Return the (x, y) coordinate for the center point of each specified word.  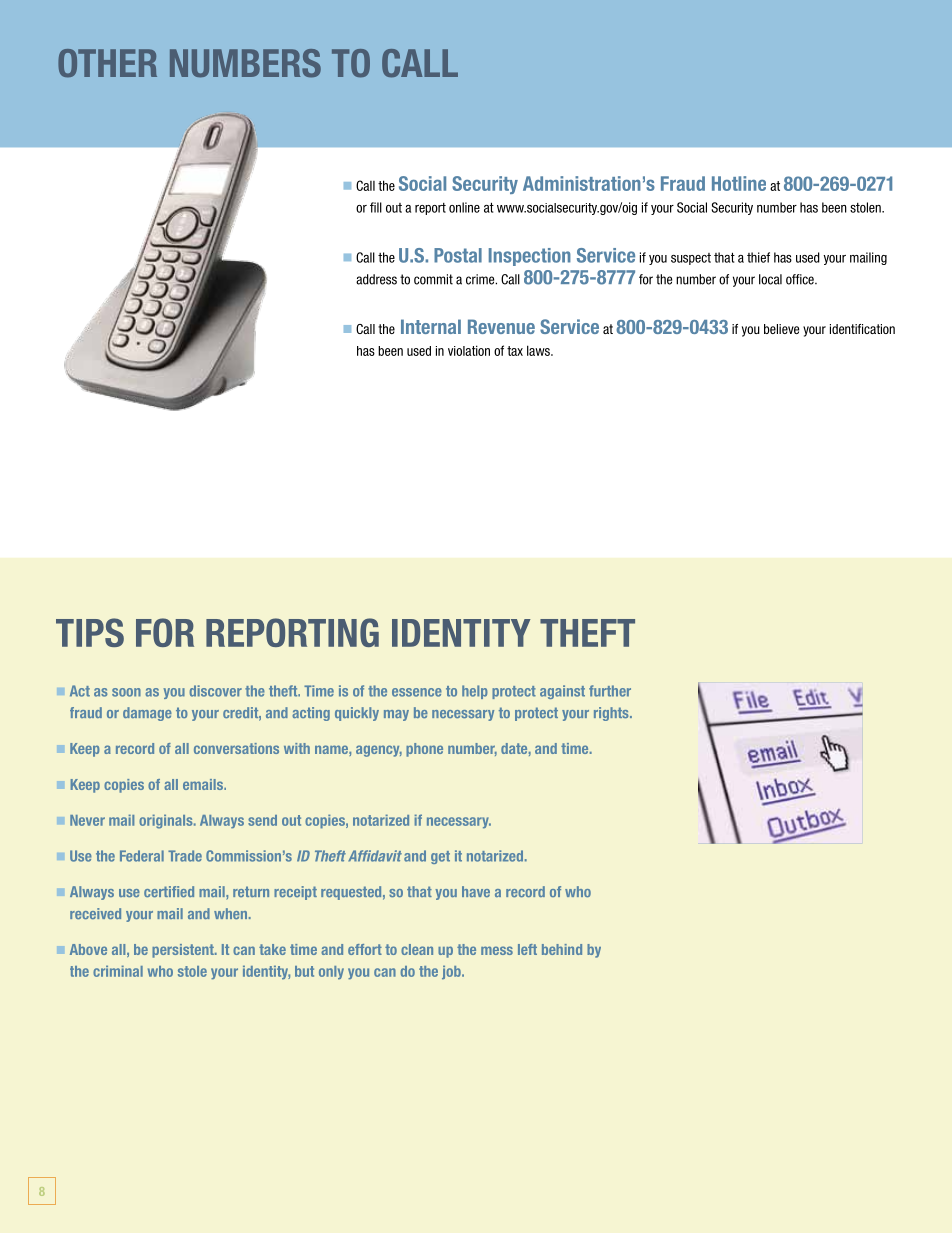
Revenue (501, 326)
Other (107, 63)
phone (424, 750)
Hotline (739, 183)
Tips (90, 632)
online (464, 207)
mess (497, 950)
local (770, 279)
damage (147, 714)
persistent (184, 951)
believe (781, 329)
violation (469, 350)
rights (612, 714)
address (376, 279)
